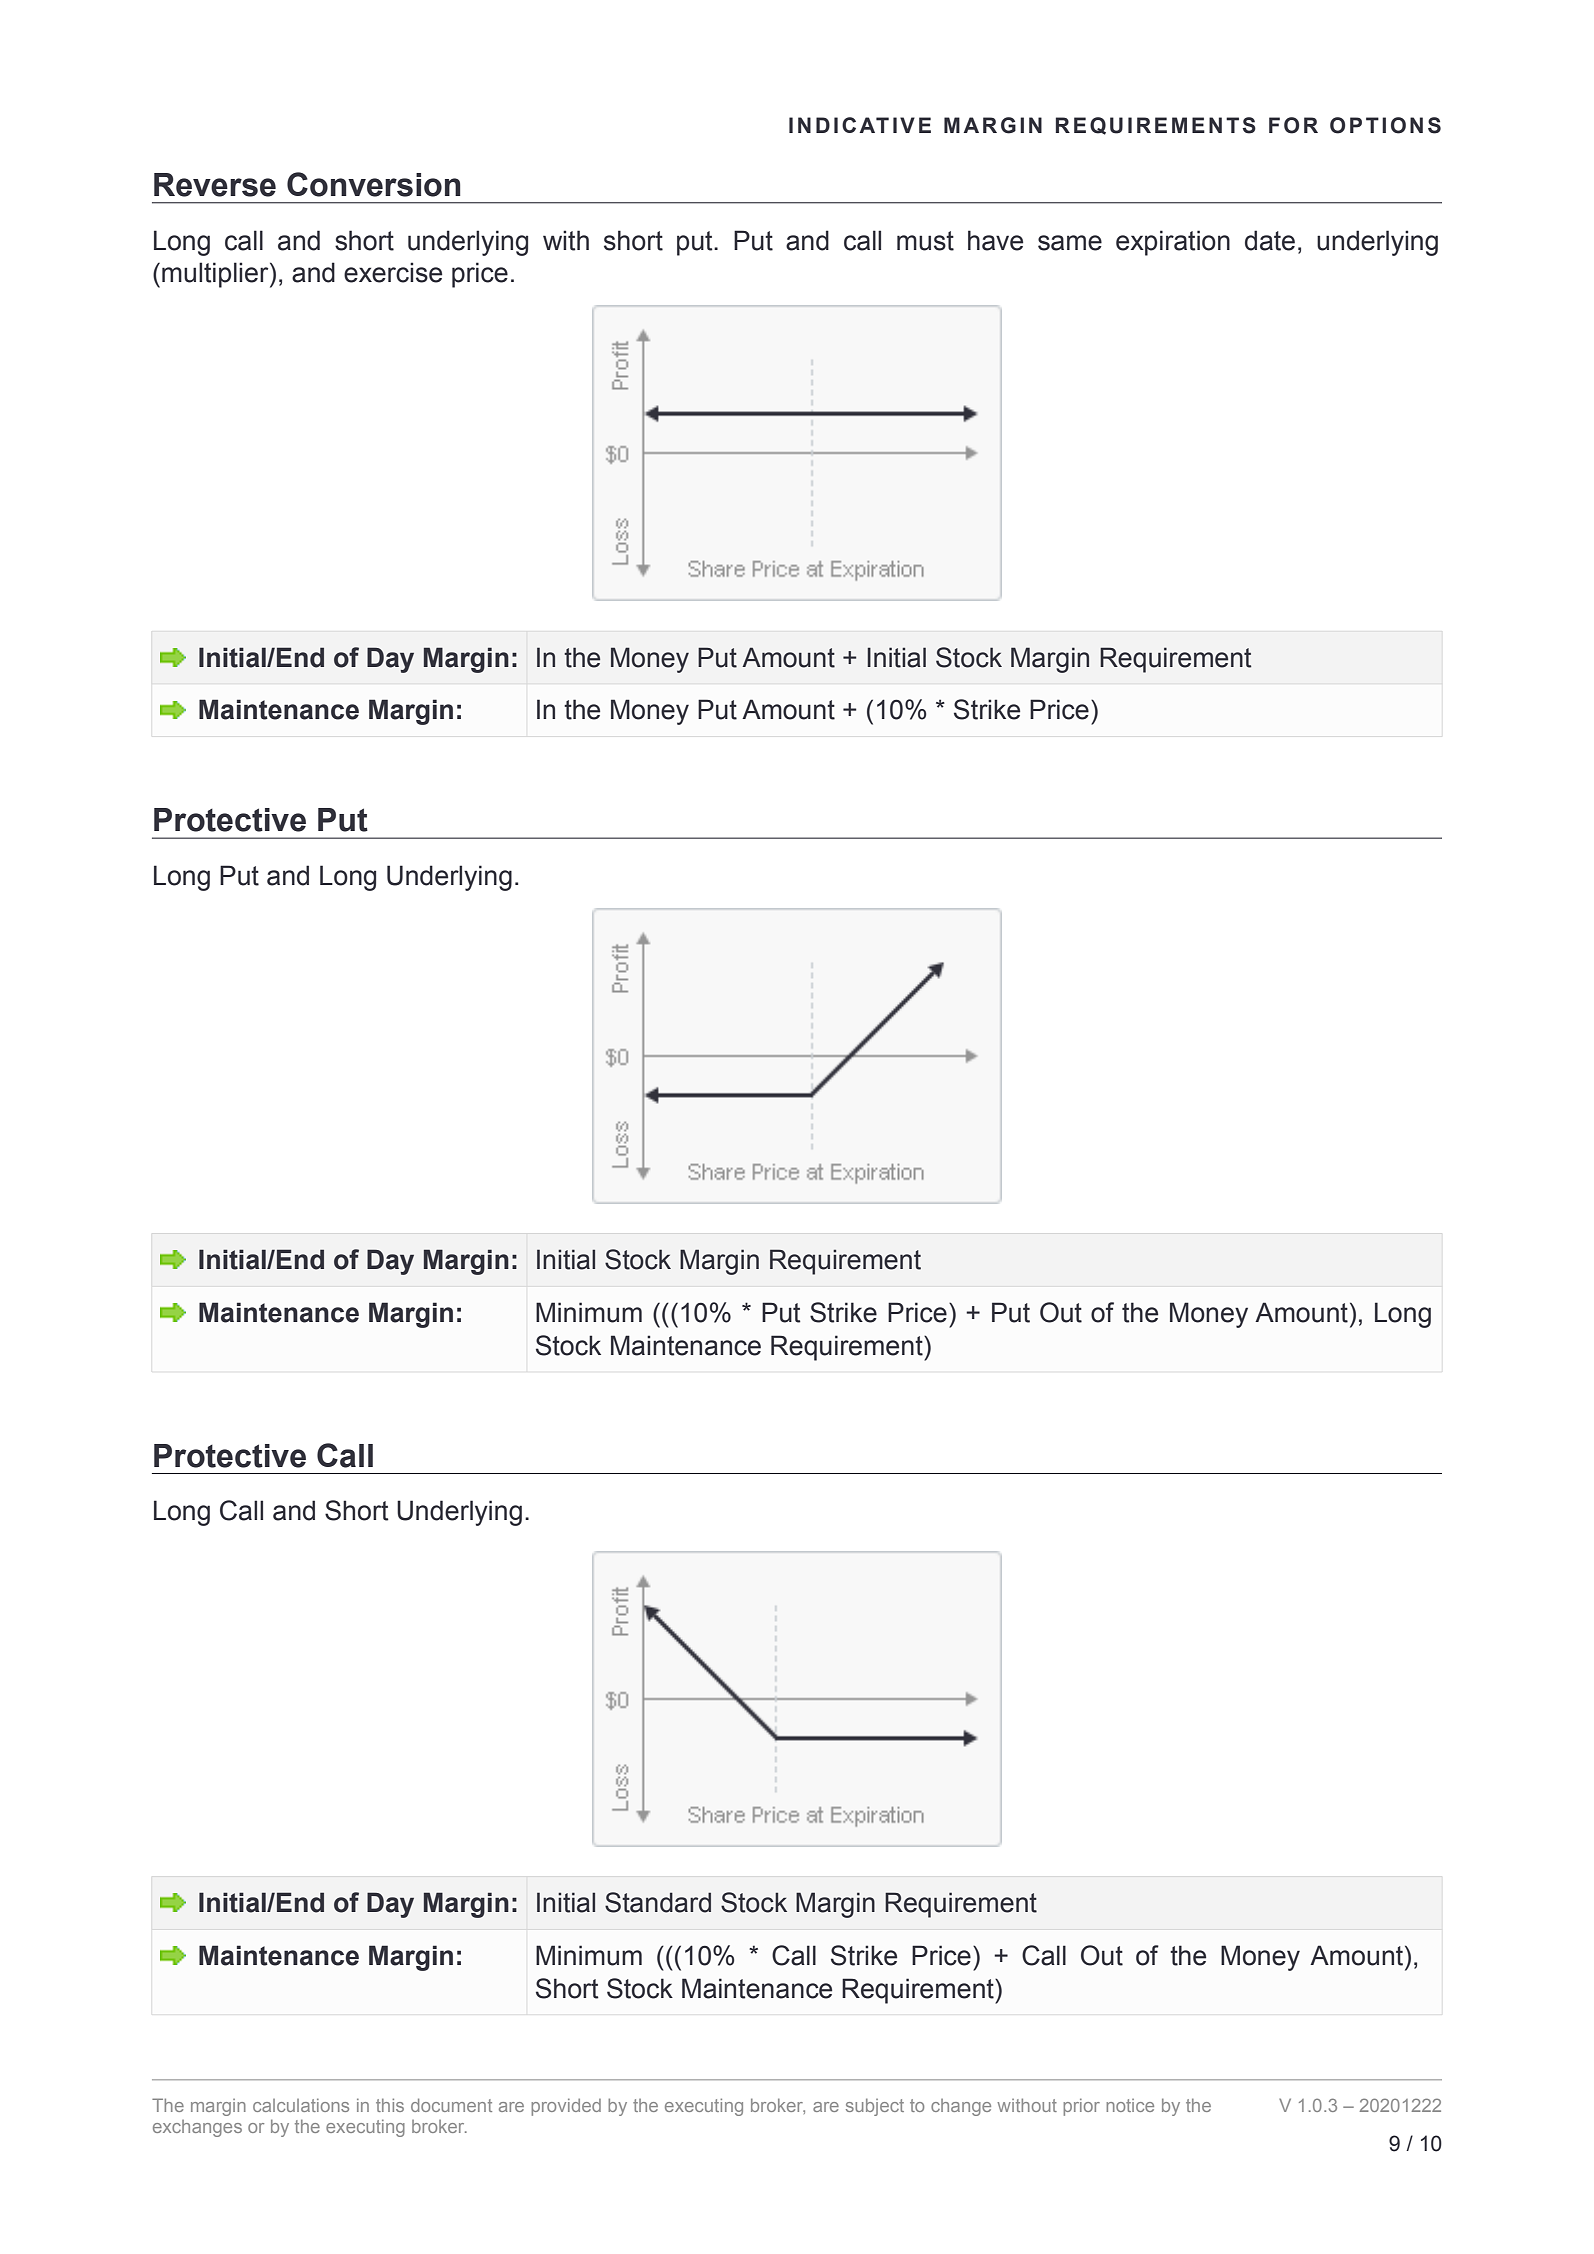 This screenshot has height=2254, width=1594. I want to click on Standard, so click(658, 1902).
